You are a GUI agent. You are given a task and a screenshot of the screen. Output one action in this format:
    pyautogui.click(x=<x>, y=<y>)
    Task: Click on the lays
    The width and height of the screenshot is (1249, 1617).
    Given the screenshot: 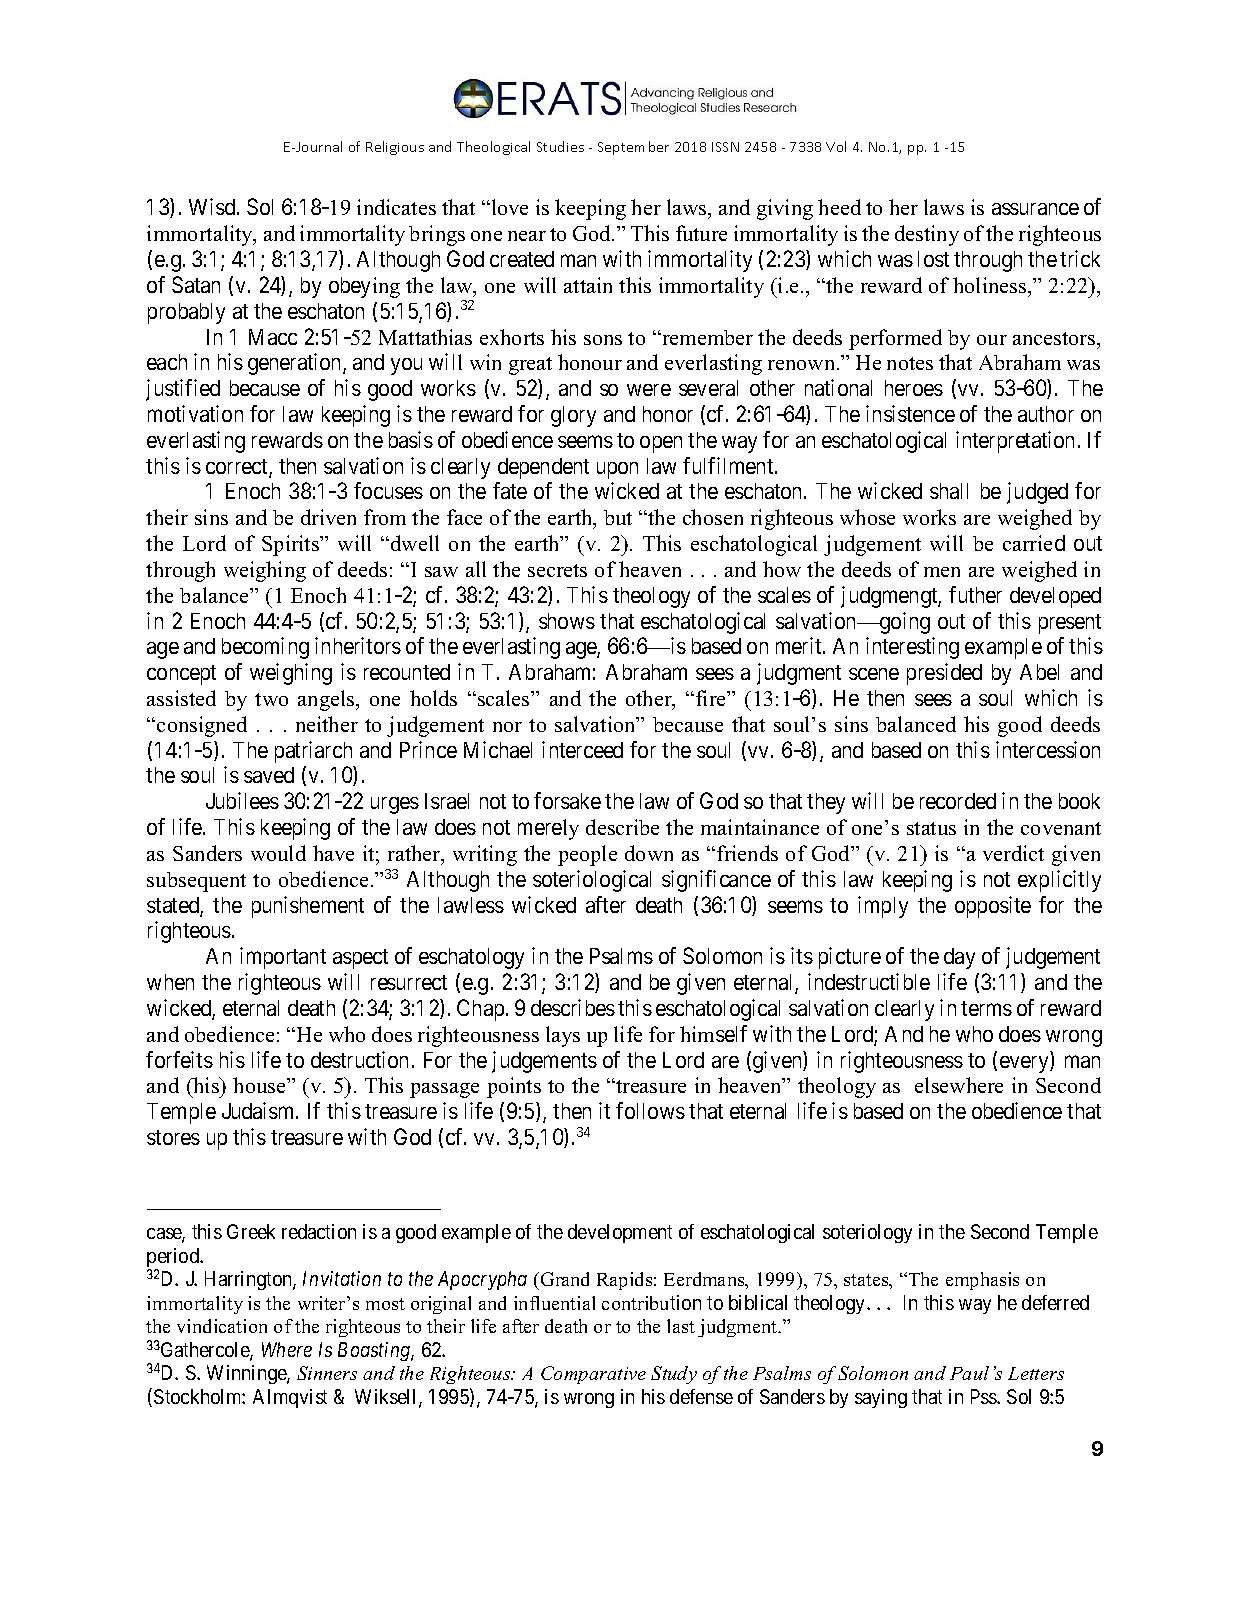 What is the action you would take?
    pyautogui.click(x=563, y=1036)
